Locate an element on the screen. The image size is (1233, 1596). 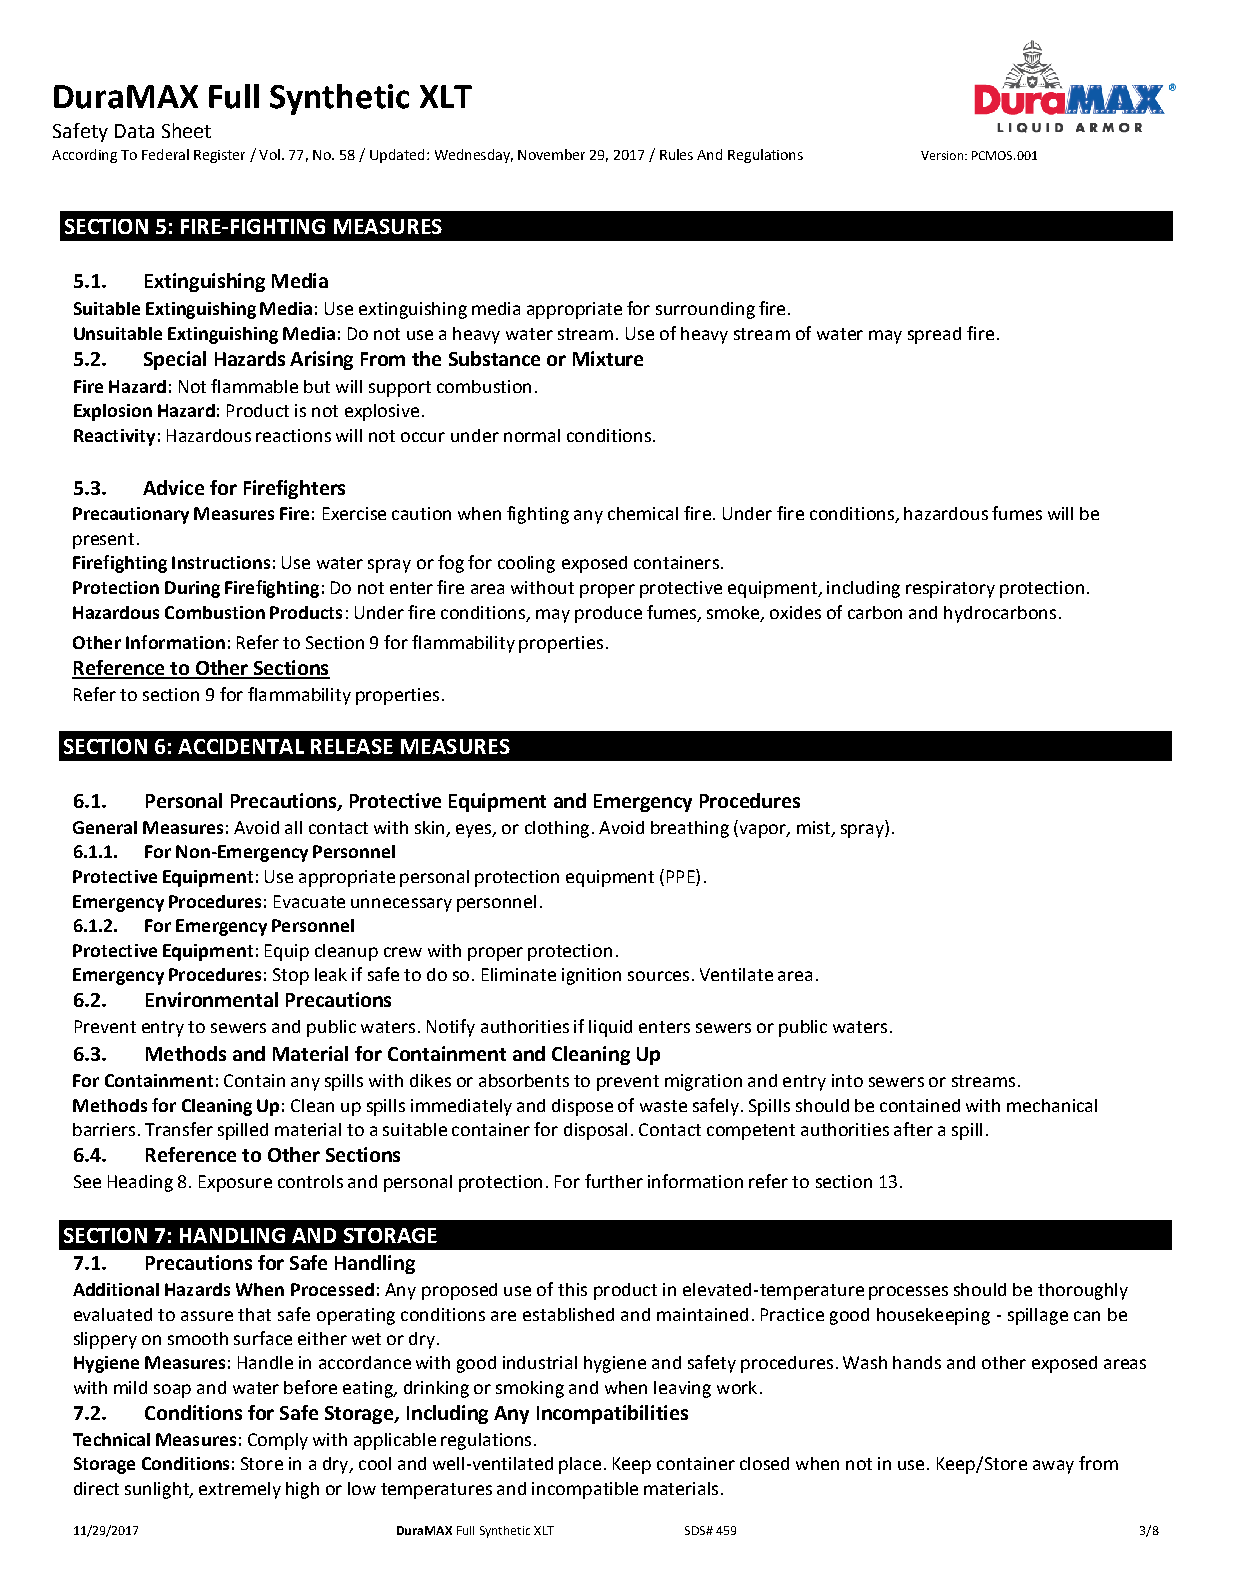
November is located at coordinates (551, 154).
